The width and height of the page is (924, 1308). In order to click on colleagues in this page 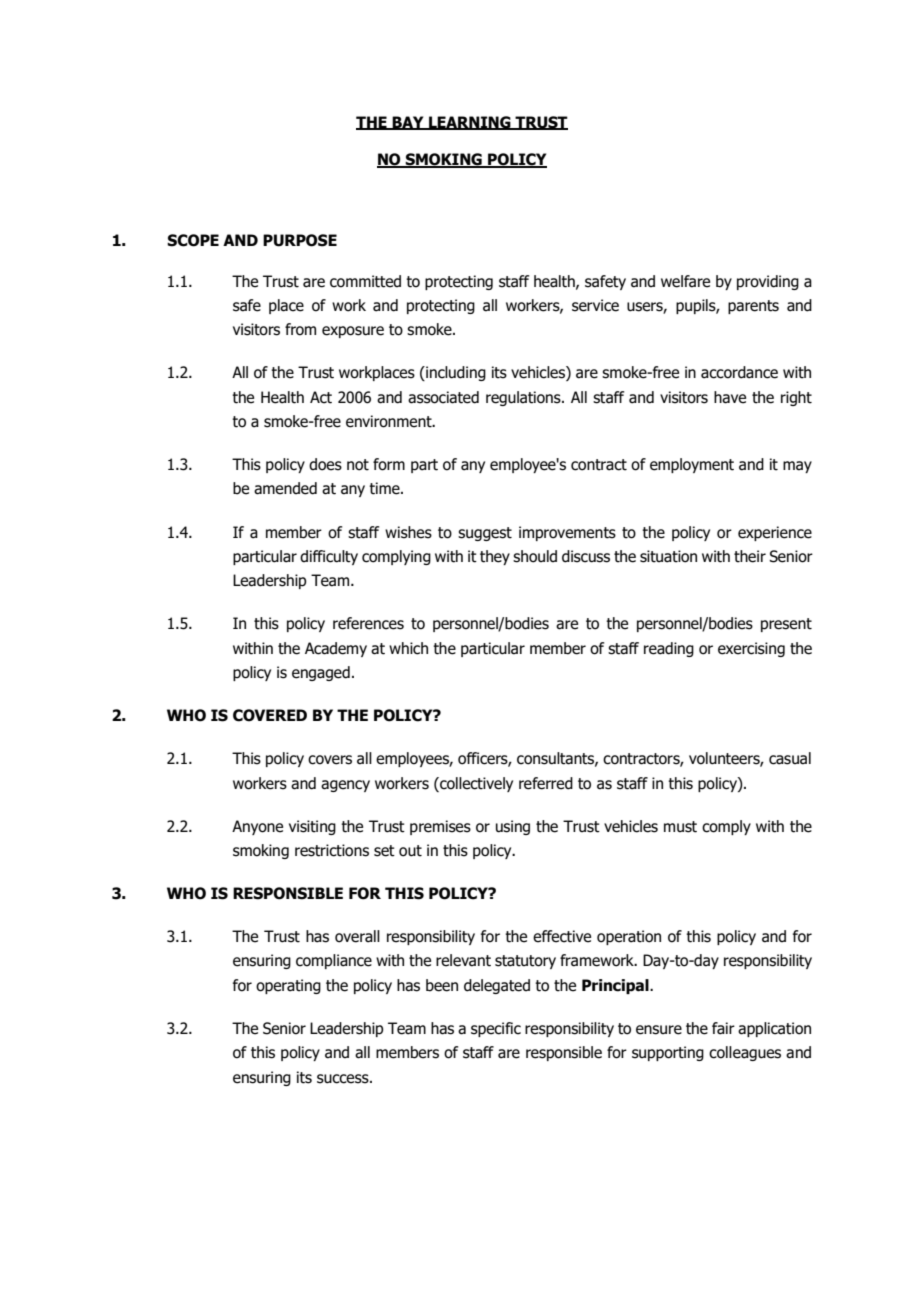, I will do `click(745, 1053)`.
